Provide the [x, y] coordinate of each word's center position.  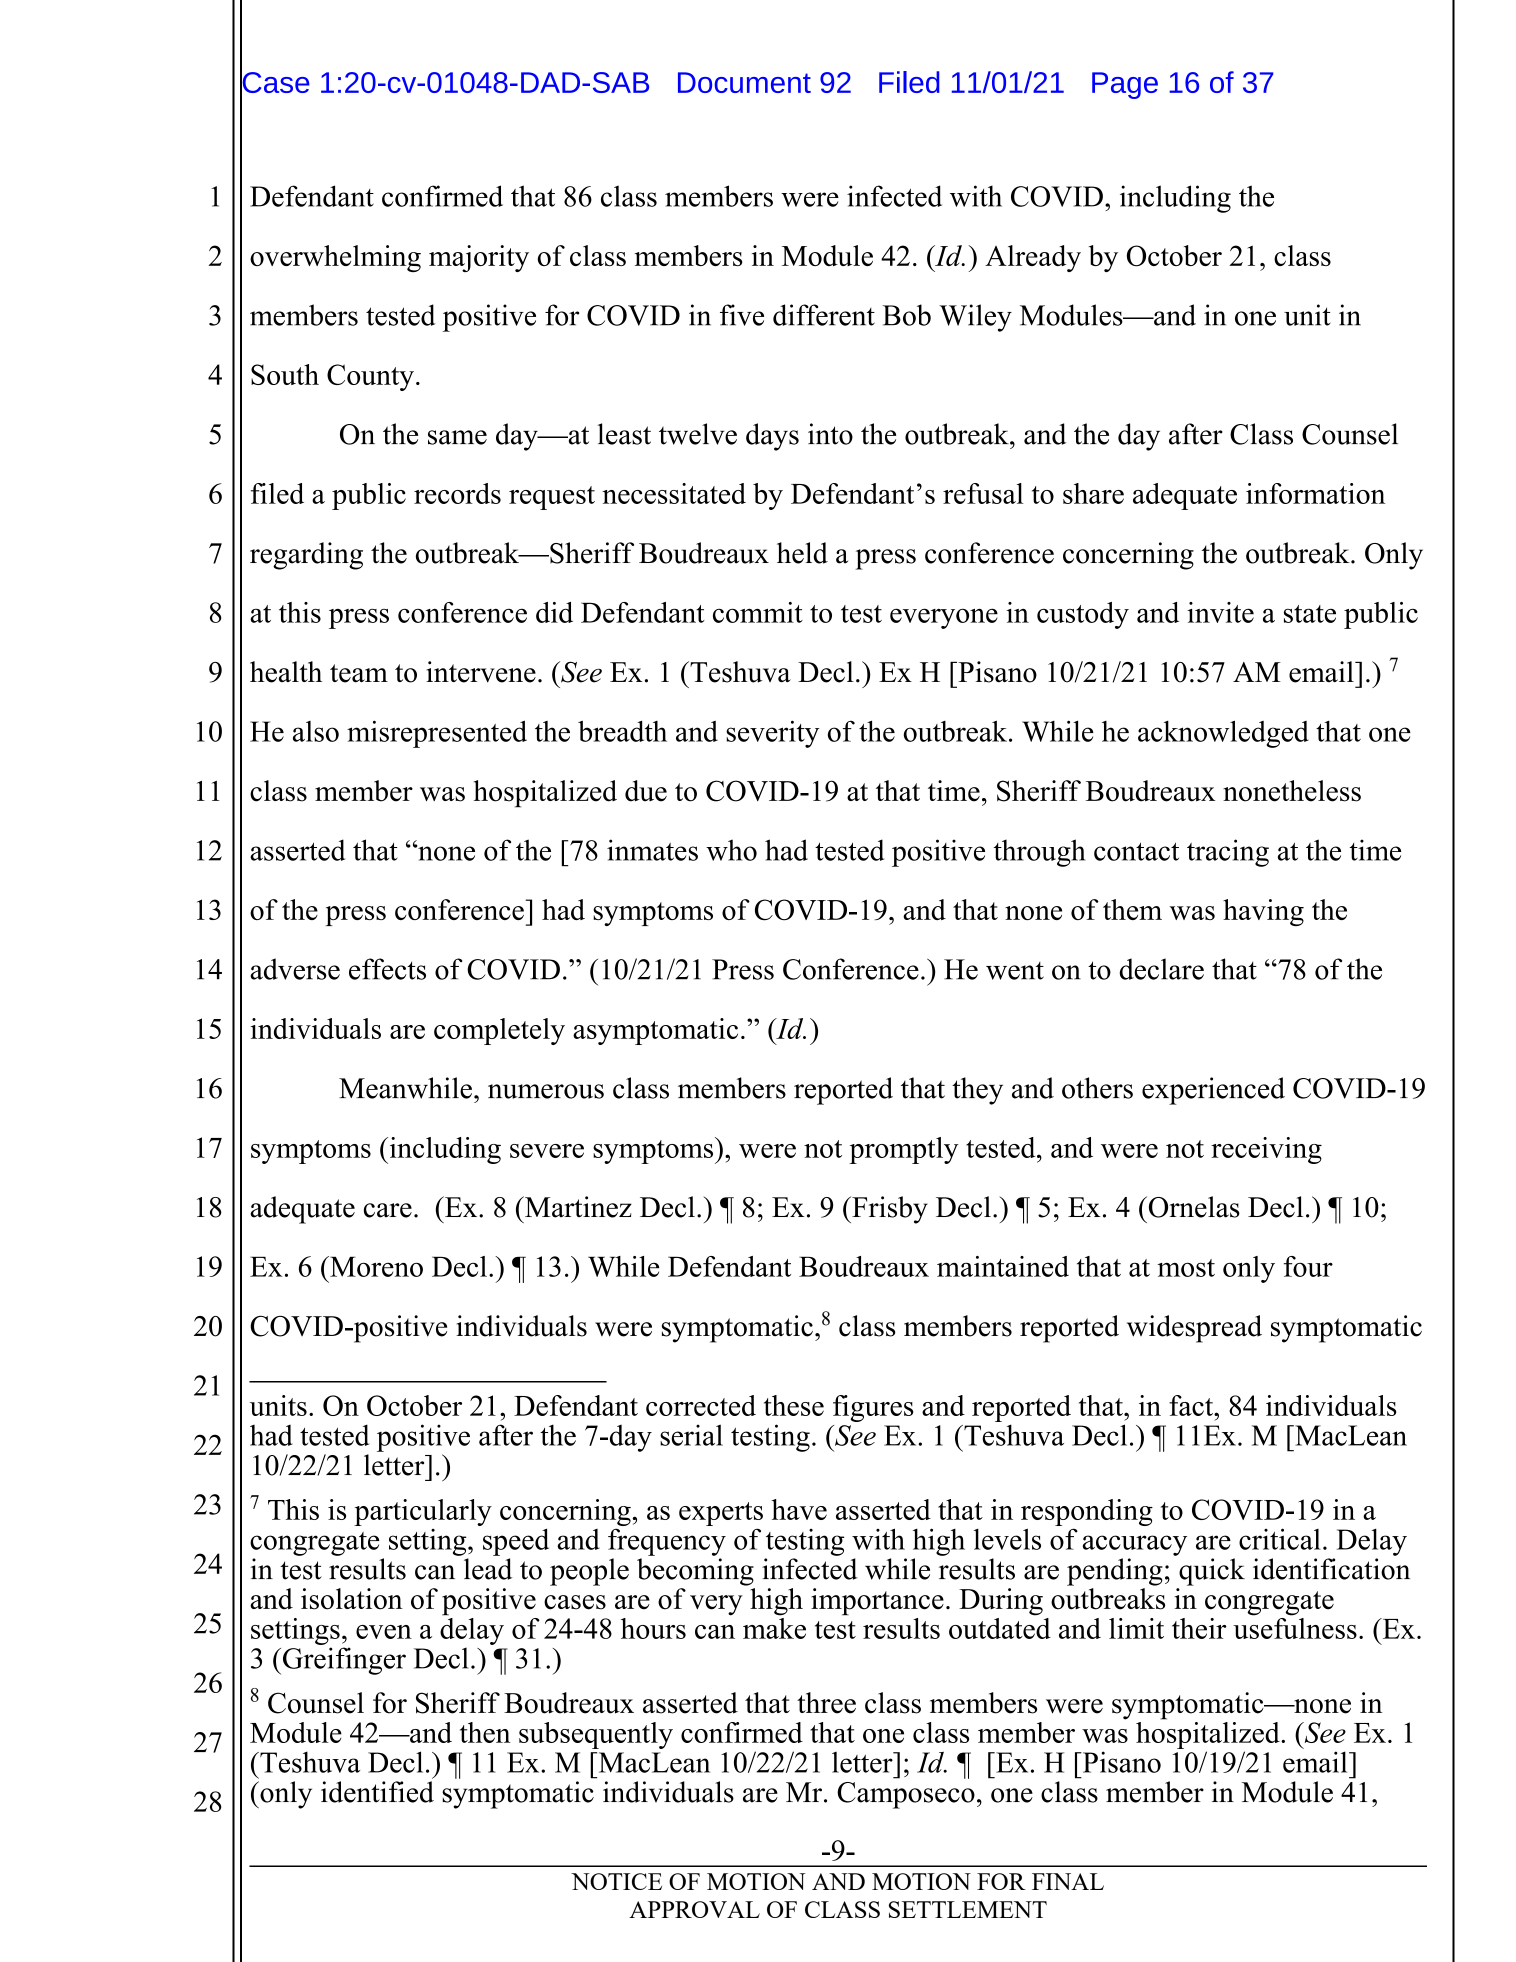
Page [1125, 85]
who [731, 850]
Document [744, 82]
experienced [1213, 1091]
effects [387, 969]
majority [479, 258]
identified [377, 1792]
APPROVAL [694, 1909]
